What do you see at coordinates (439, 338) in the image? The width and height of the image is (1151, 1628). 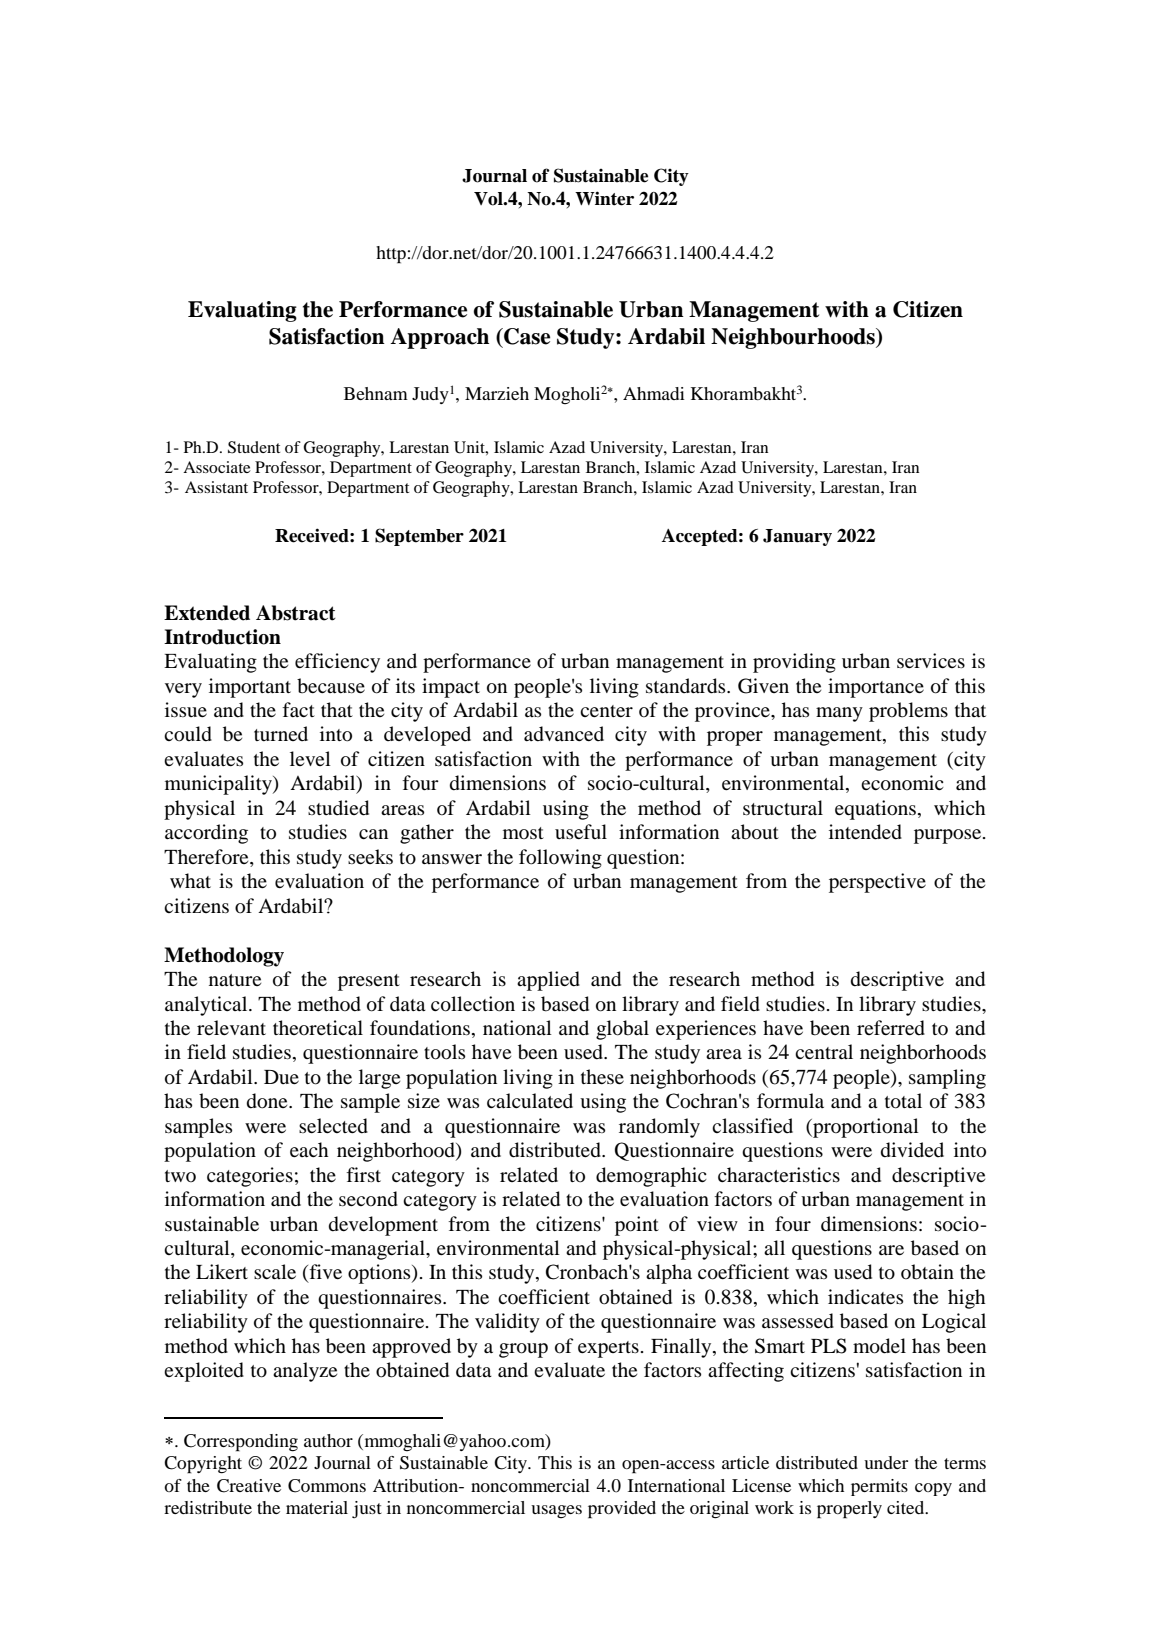 I see `Approach` at bounding box center [439, 338].
